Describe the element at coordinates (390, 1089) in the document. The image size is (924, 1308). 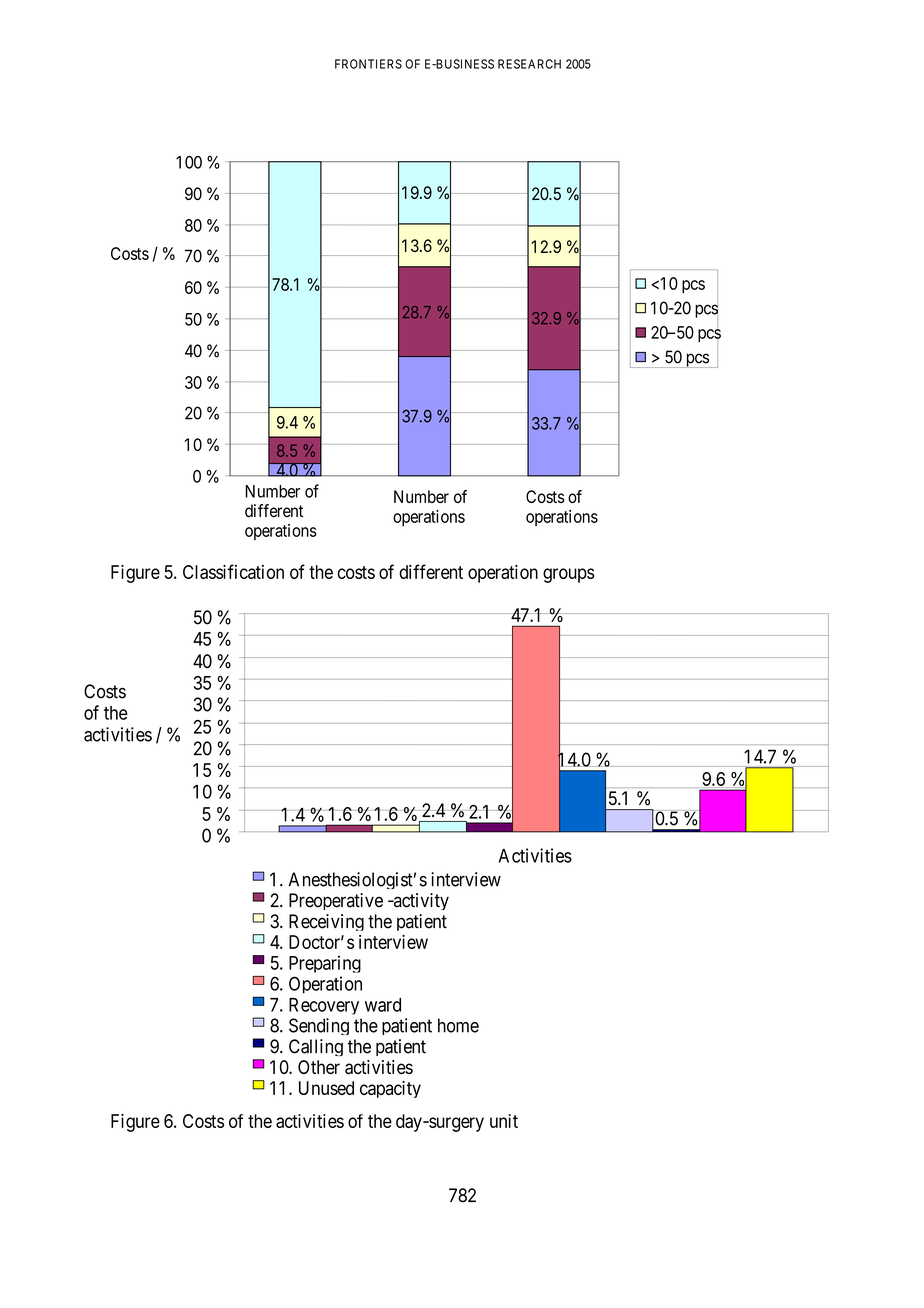
I see `capacity` at that location.
